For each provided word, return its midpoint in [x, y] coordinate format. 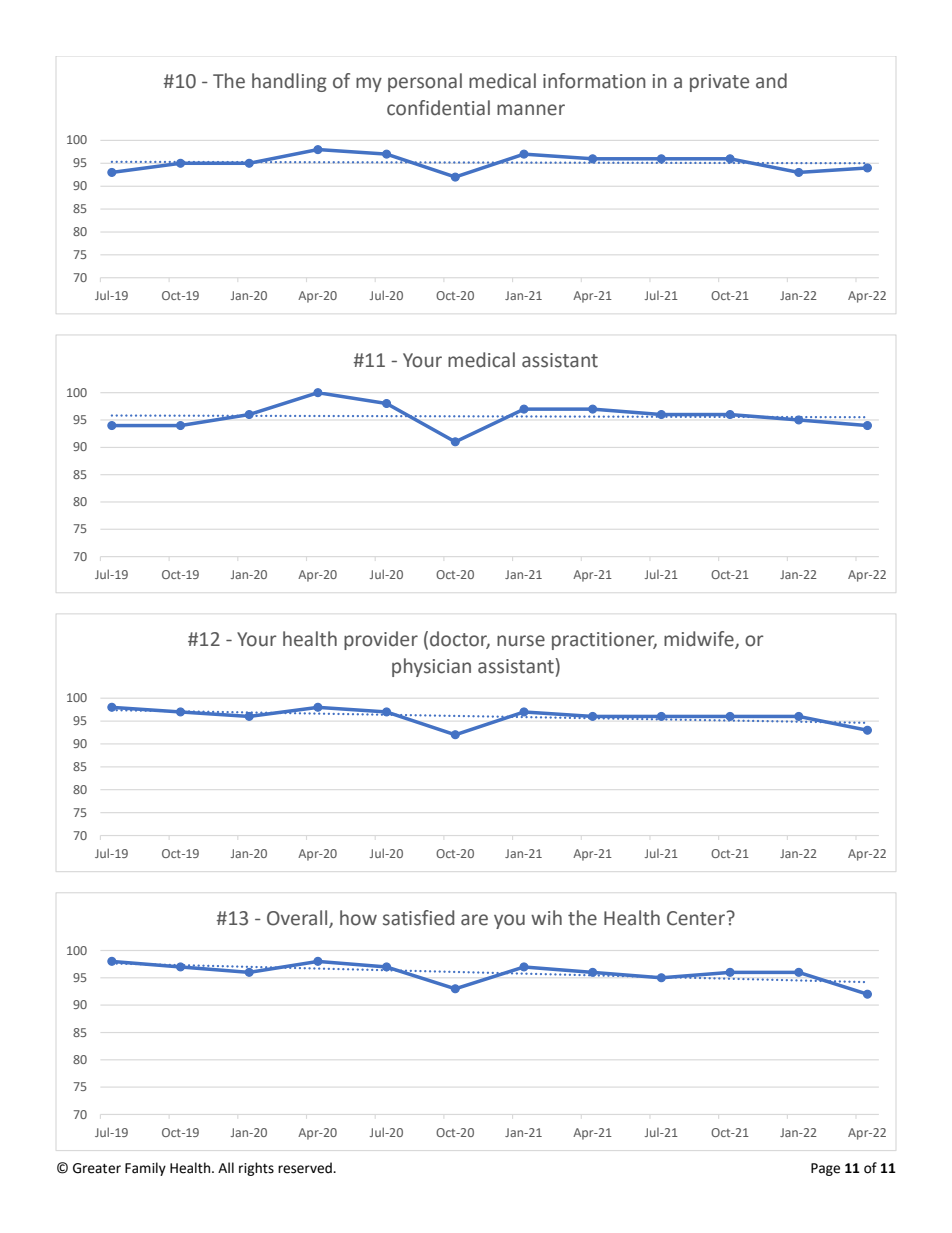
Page [825, 1169]
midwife [700, 640]
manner [531, 110]
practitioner [604, 641]
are [474, 920]
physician [431, 667]
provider [381, 640]
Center [696, 918]
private [719, 83]
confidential [438, 108]
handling [289, 82]
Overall [298, 919]
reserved [306, 1168]
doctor [460, 640]
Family [145, 1169]
